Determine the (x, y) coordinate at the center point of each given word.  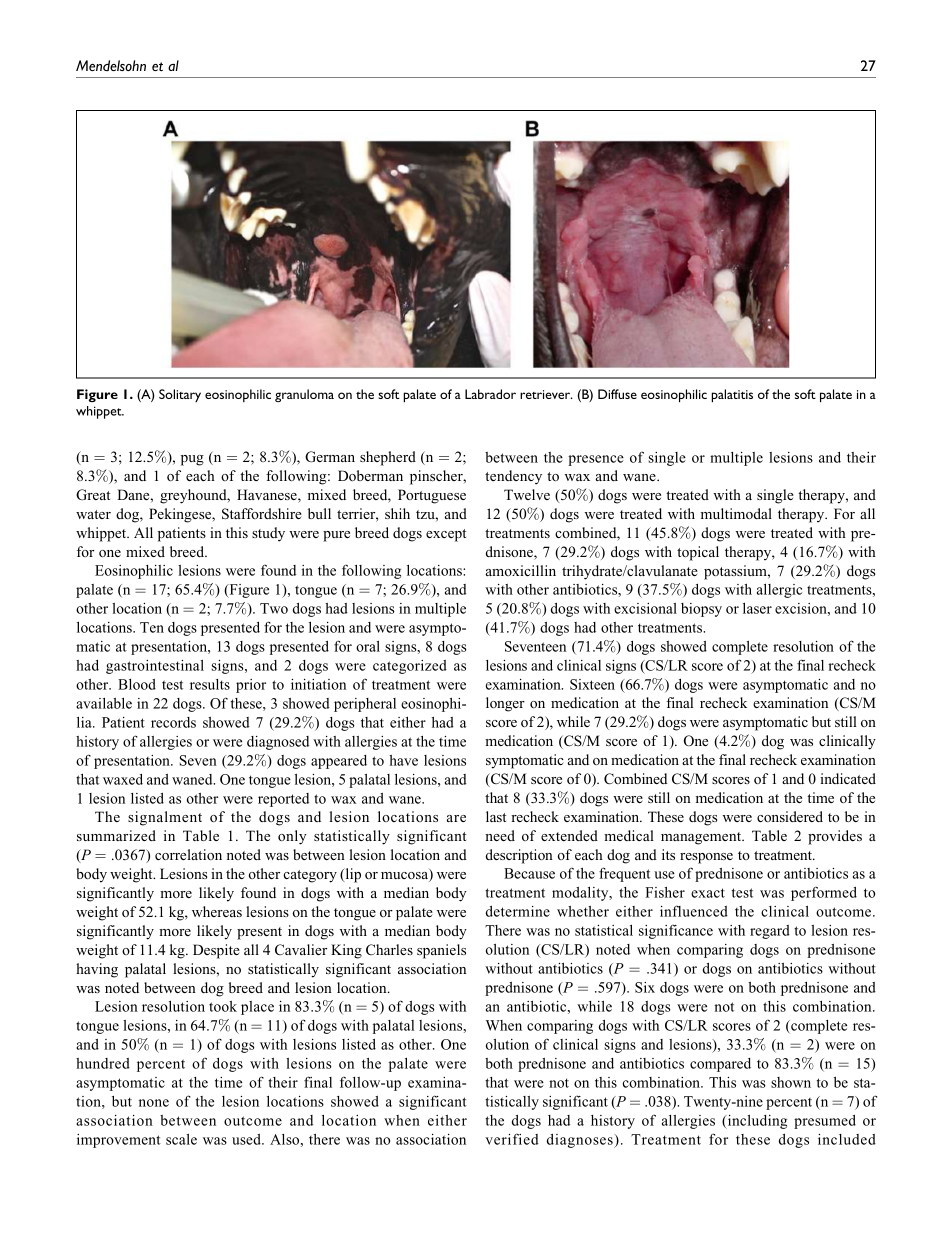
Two (274, 608)
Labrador (490, 394)
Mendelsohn (111, 65)
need (500, 835)
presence (596, 460)
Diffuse (617, 394)
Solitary (180, 395)
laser (757, 608)
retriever (546, 394)
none (154, 1103)
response (706, 858)
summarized (116, 835)
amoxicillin (521, 570)
